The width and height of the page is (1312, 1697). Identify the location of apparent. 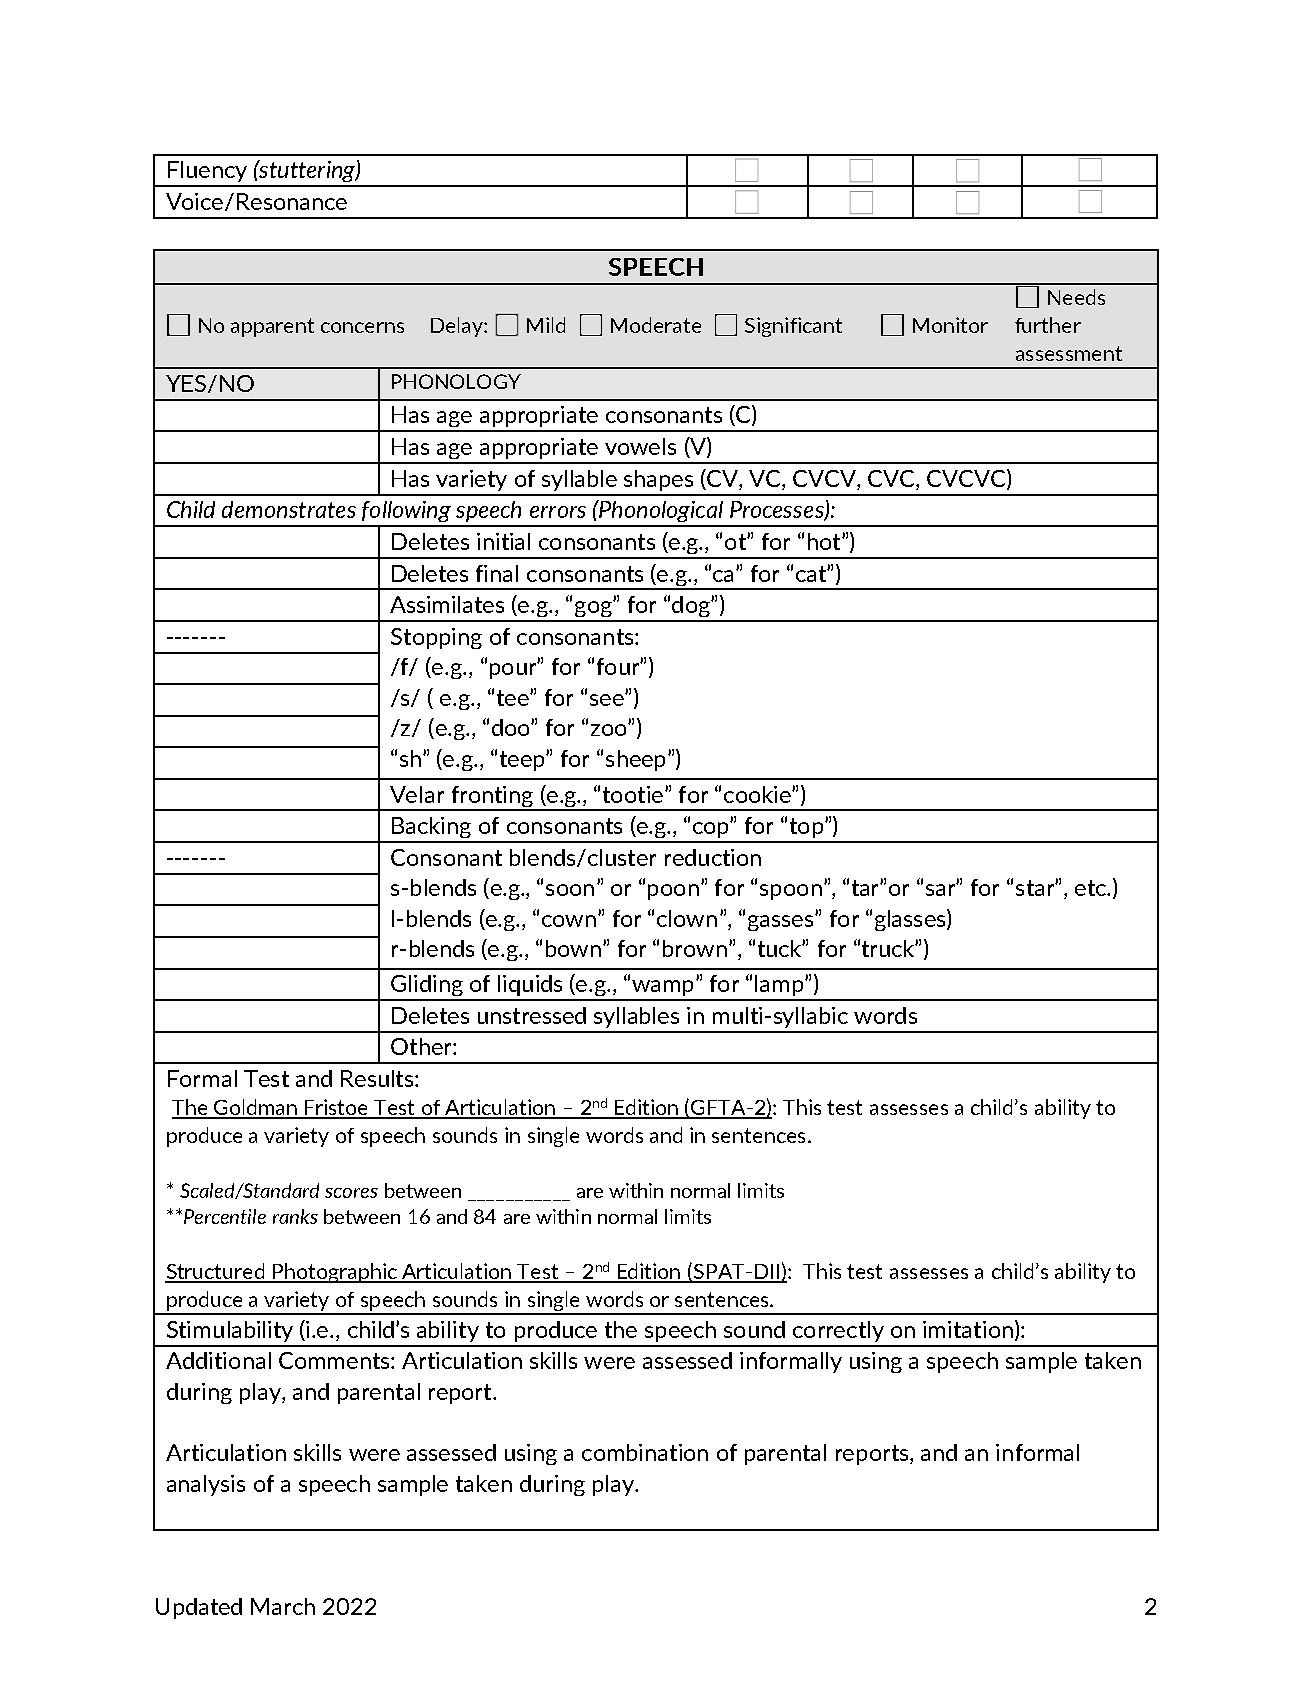
(272, 327).
